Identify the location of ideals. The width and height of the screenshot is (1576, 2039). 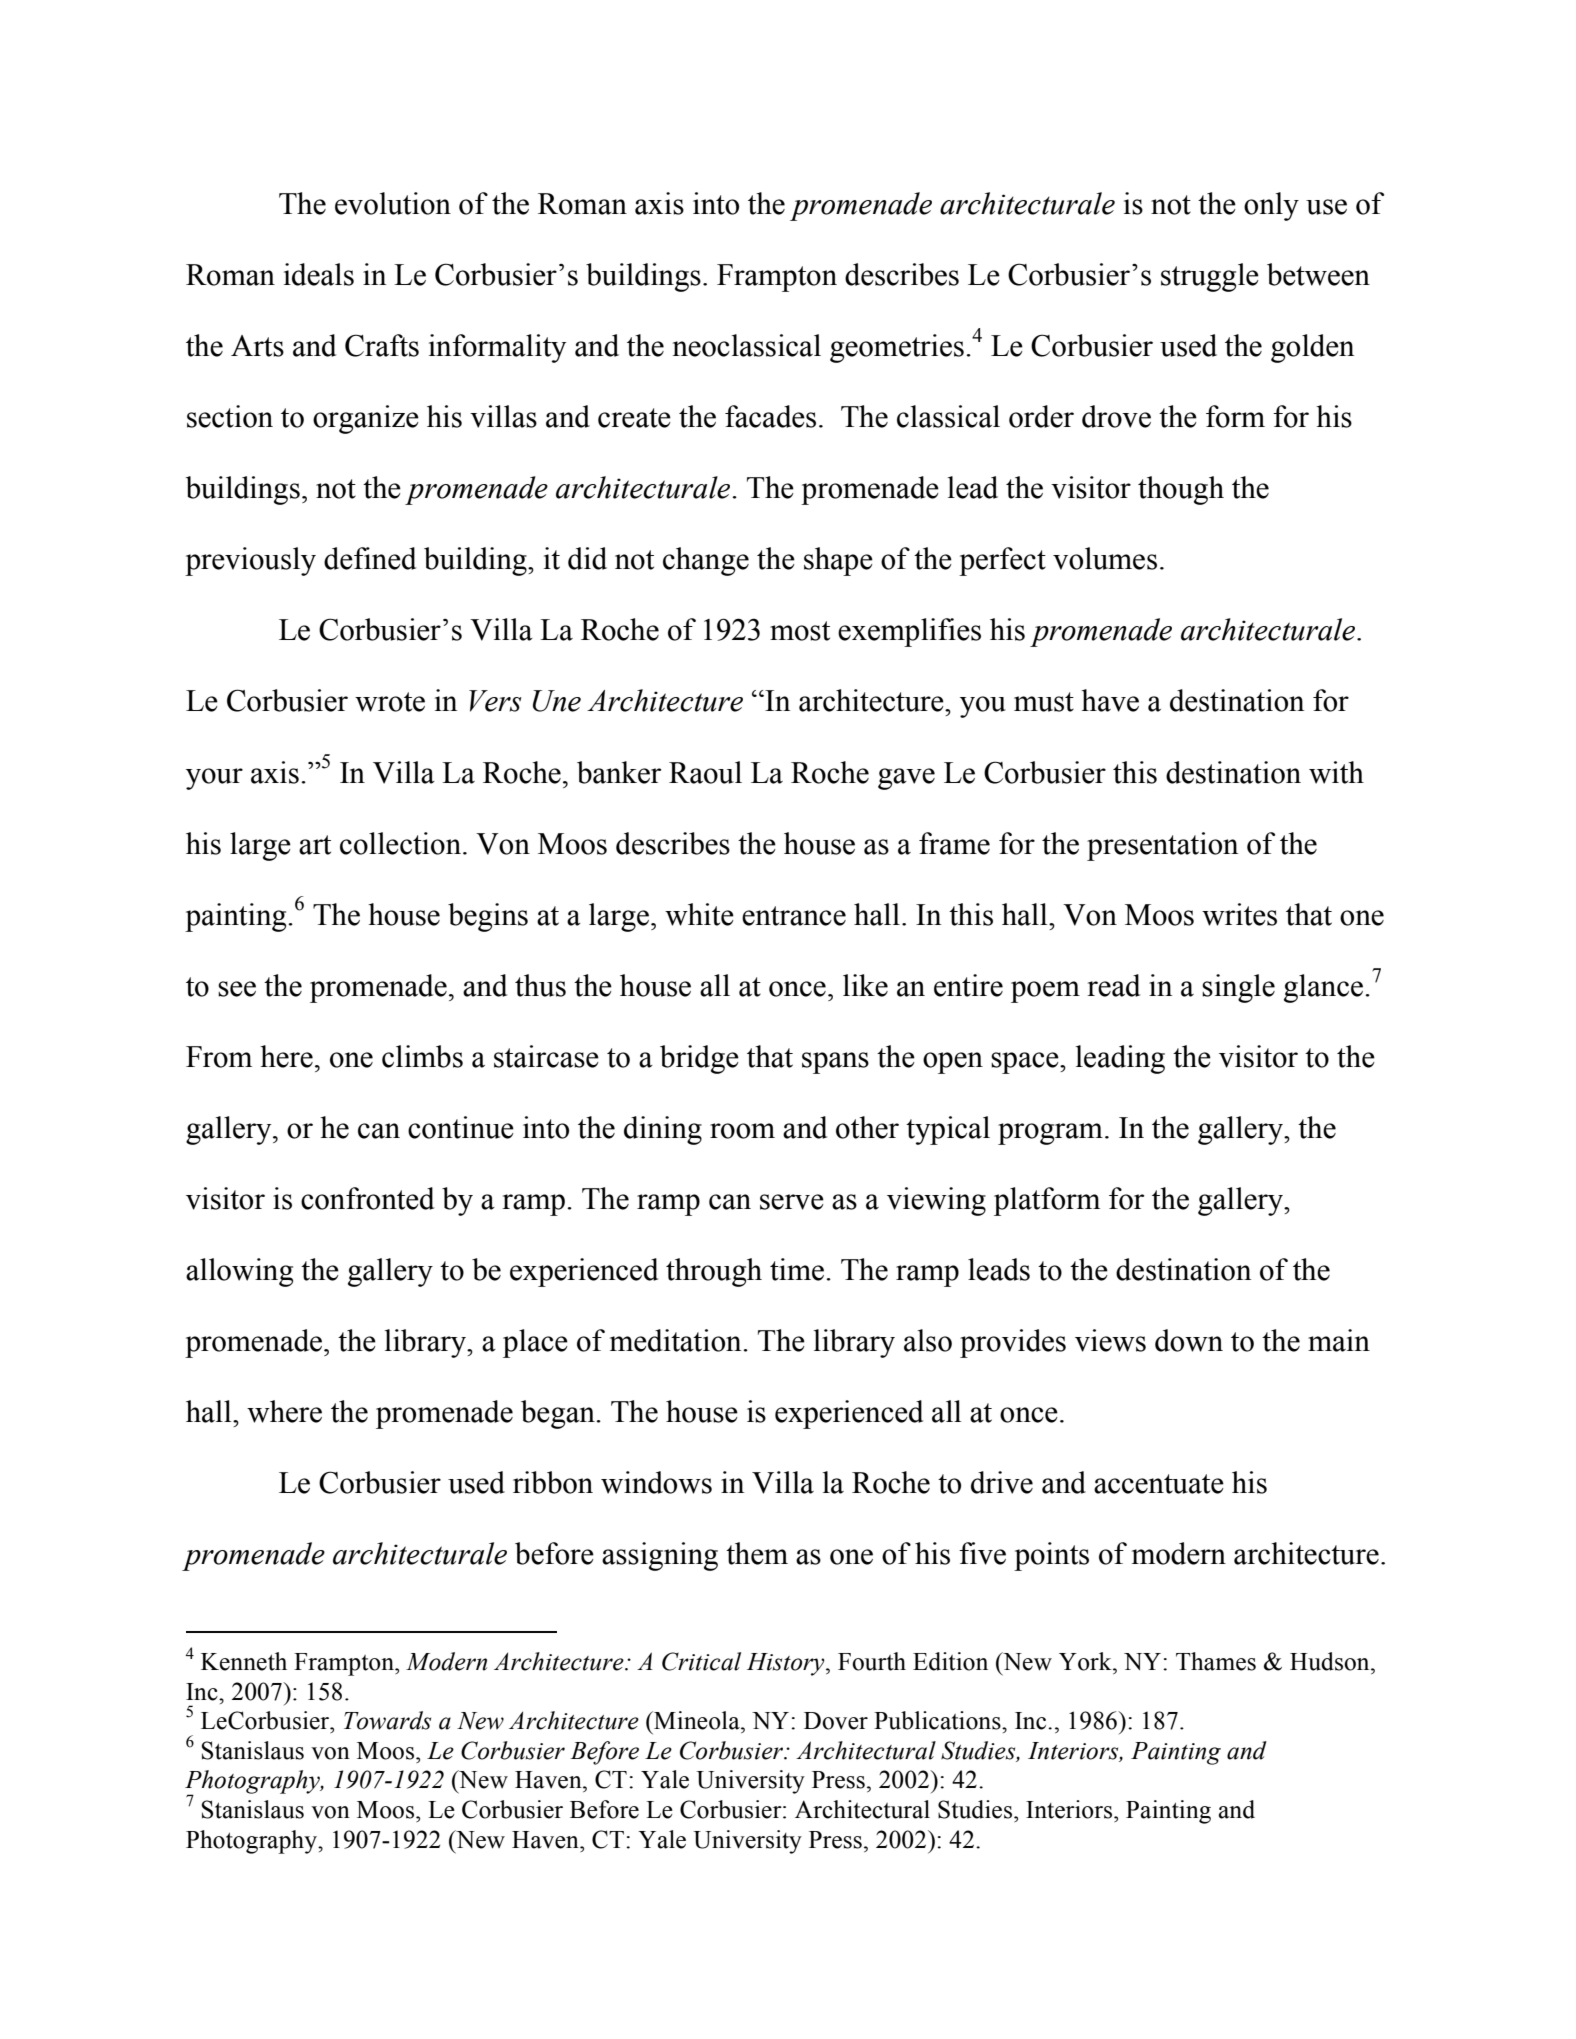
(319, 274).
